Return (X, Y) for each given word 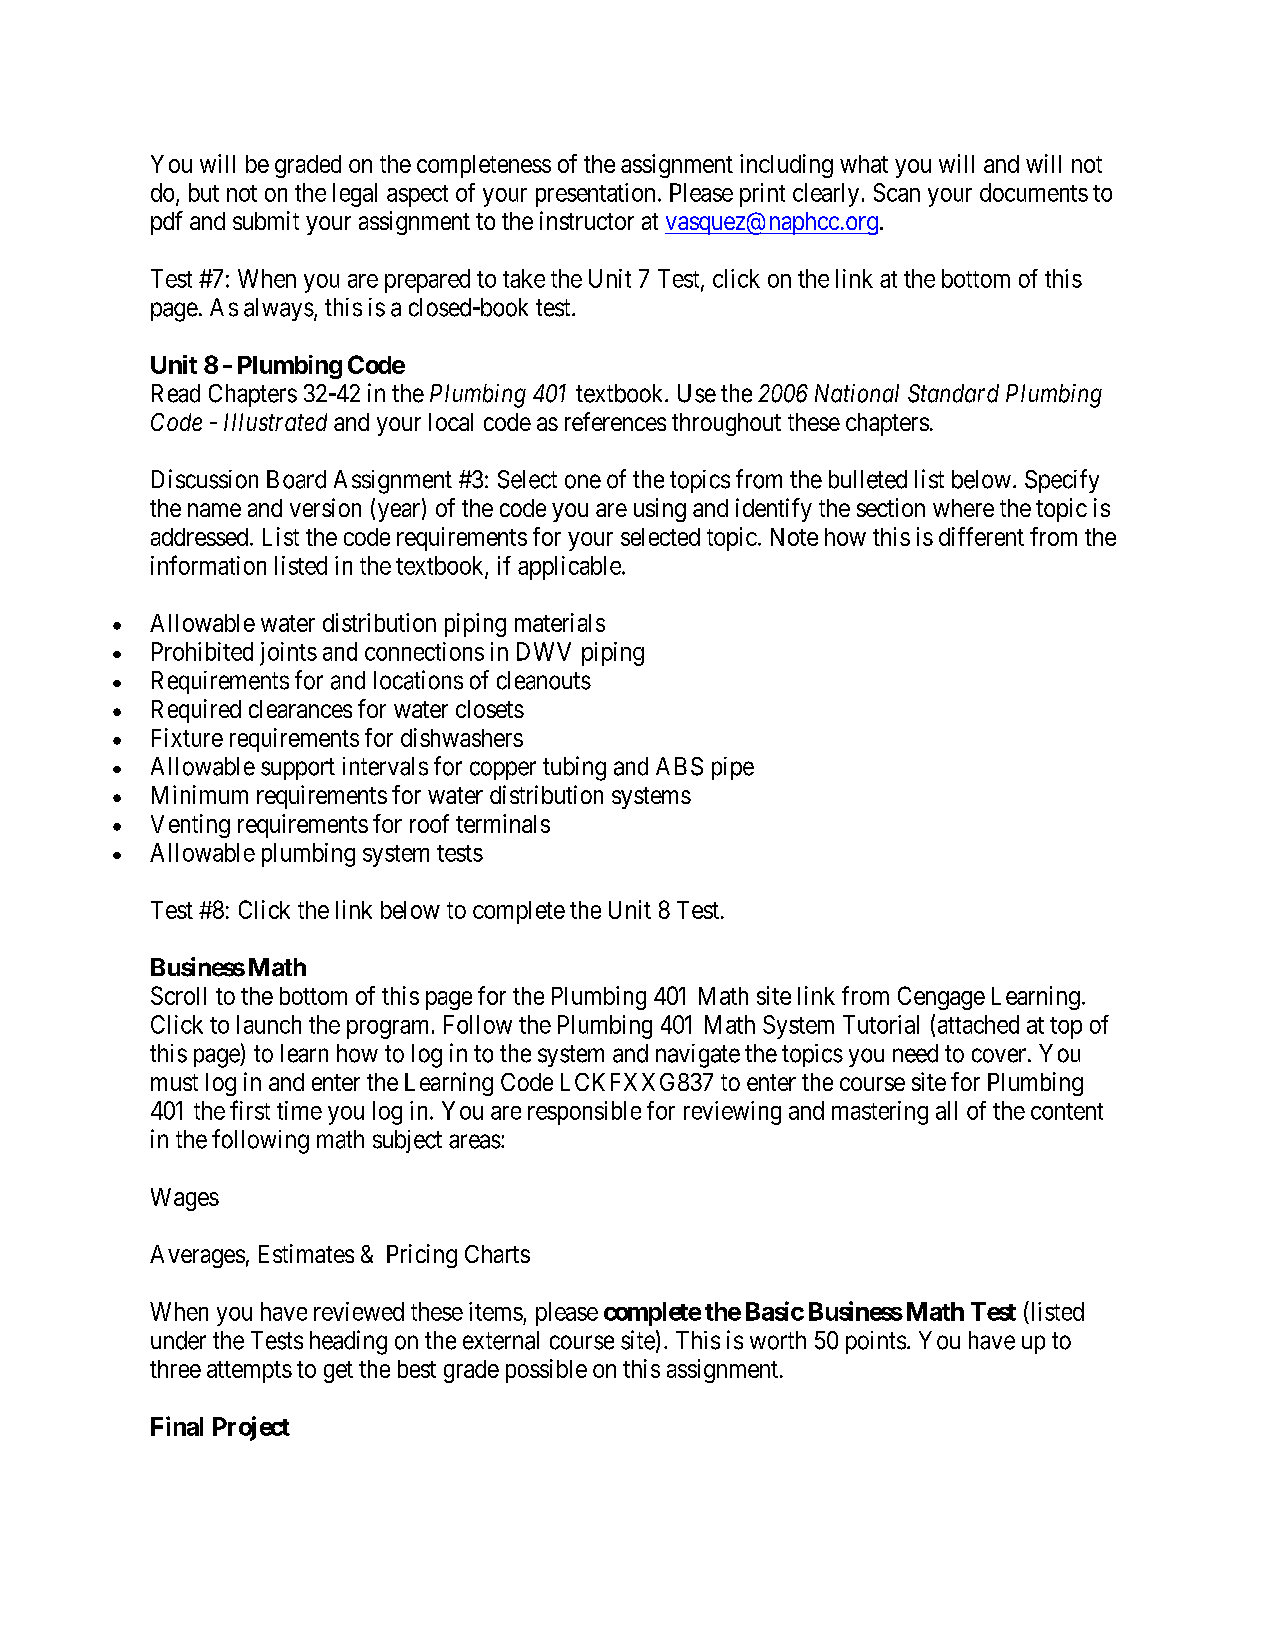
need (915, 1053)
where (963, 508)
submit (266, 220)
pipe (733, 768)
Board (296, 479)
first (250, 1110)
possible (546, 1371)
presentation (595, 195)
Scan (897, 192)
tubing (574, 768)
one (583, 481)
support (298, 769)
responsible (584, 1113)
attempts (249, 1372)
